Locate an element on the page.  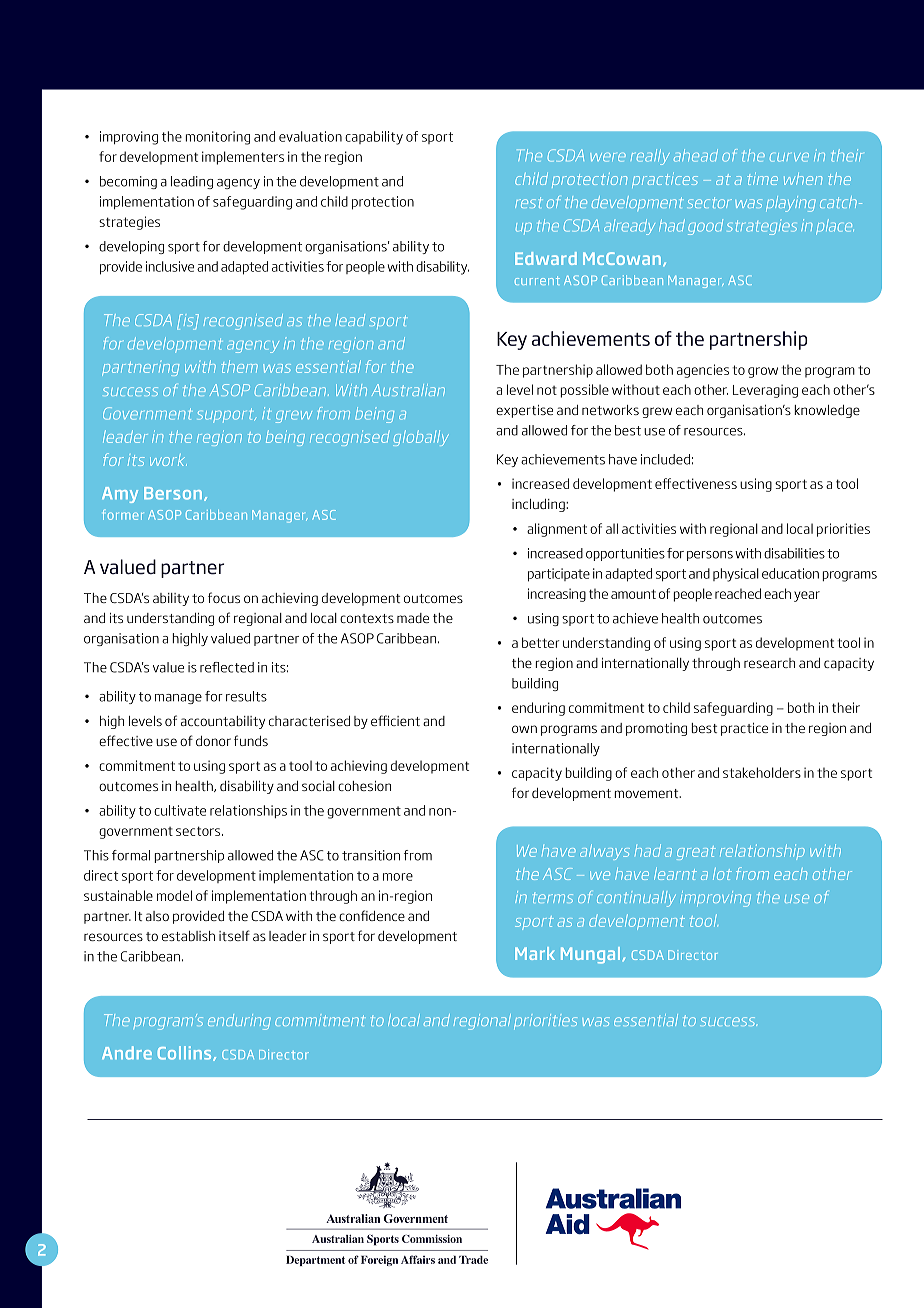
Mark is located at coordinates (535, 953).
